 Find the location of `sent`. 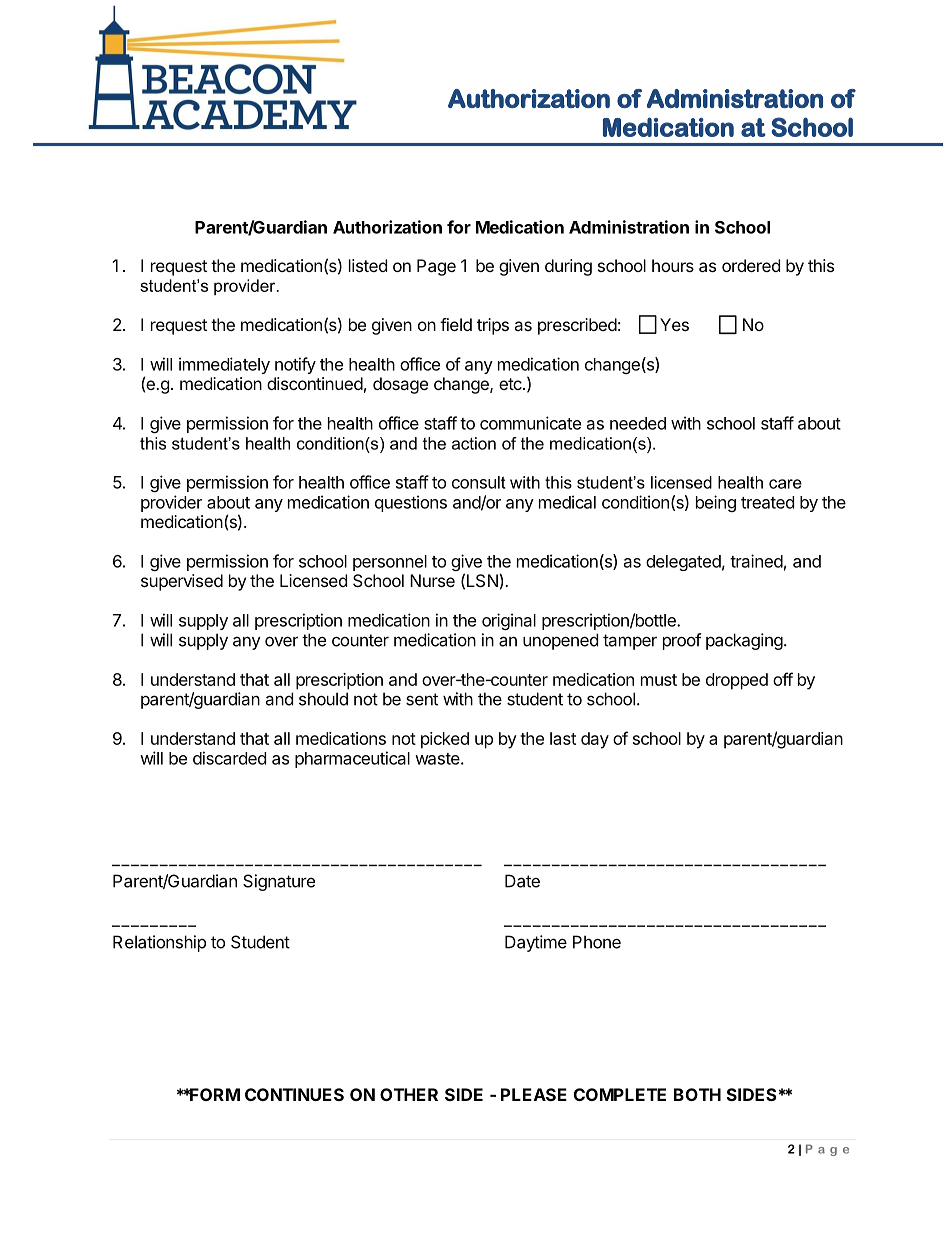

sent is located at coordinates (422, 699).
